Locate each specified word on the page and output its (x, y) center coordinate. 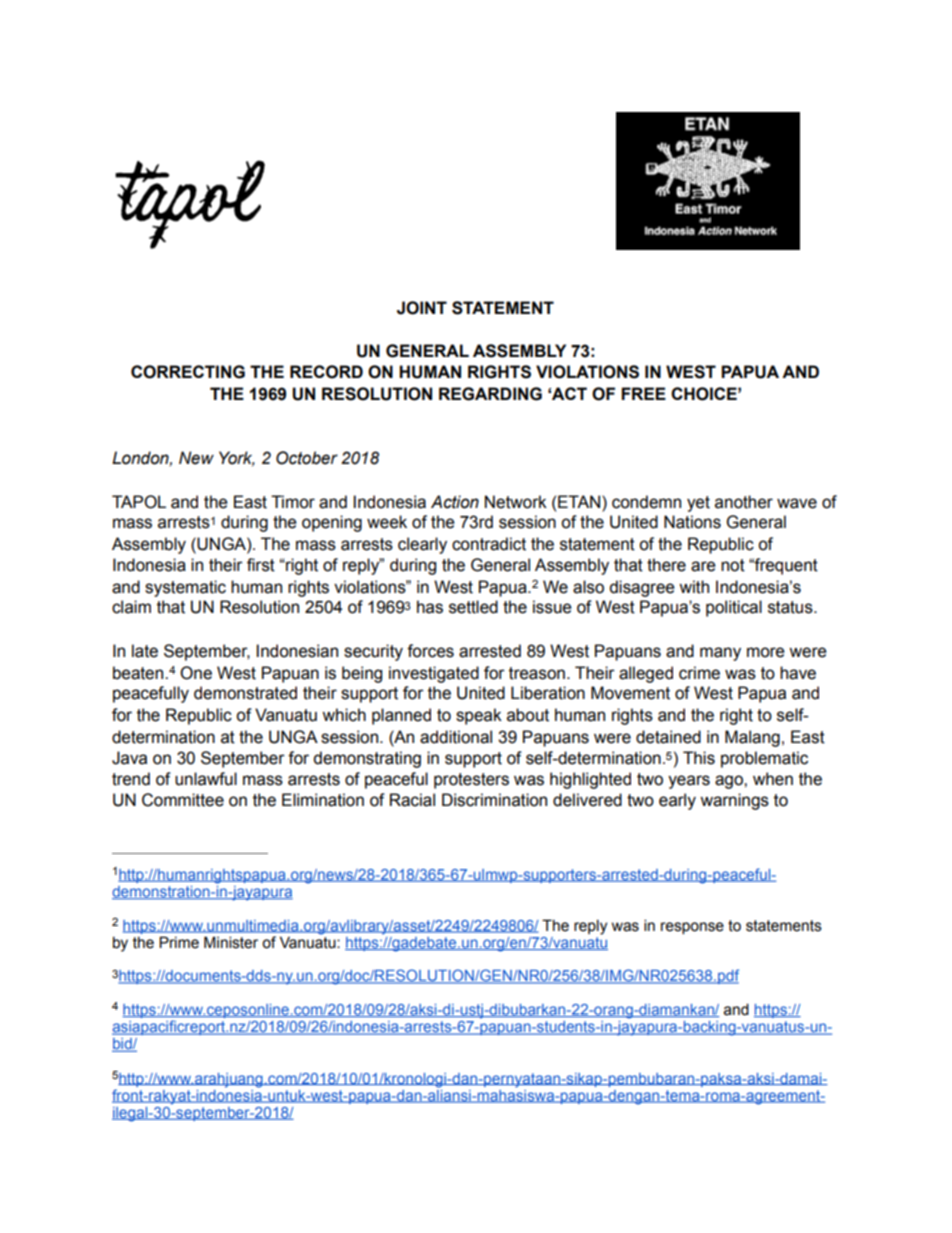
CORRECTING (188, 372)
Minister (231, 942)
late (145, 651)
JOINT (422, 308)
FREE (644, 393)
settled (473, 607)
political (734, 608)
